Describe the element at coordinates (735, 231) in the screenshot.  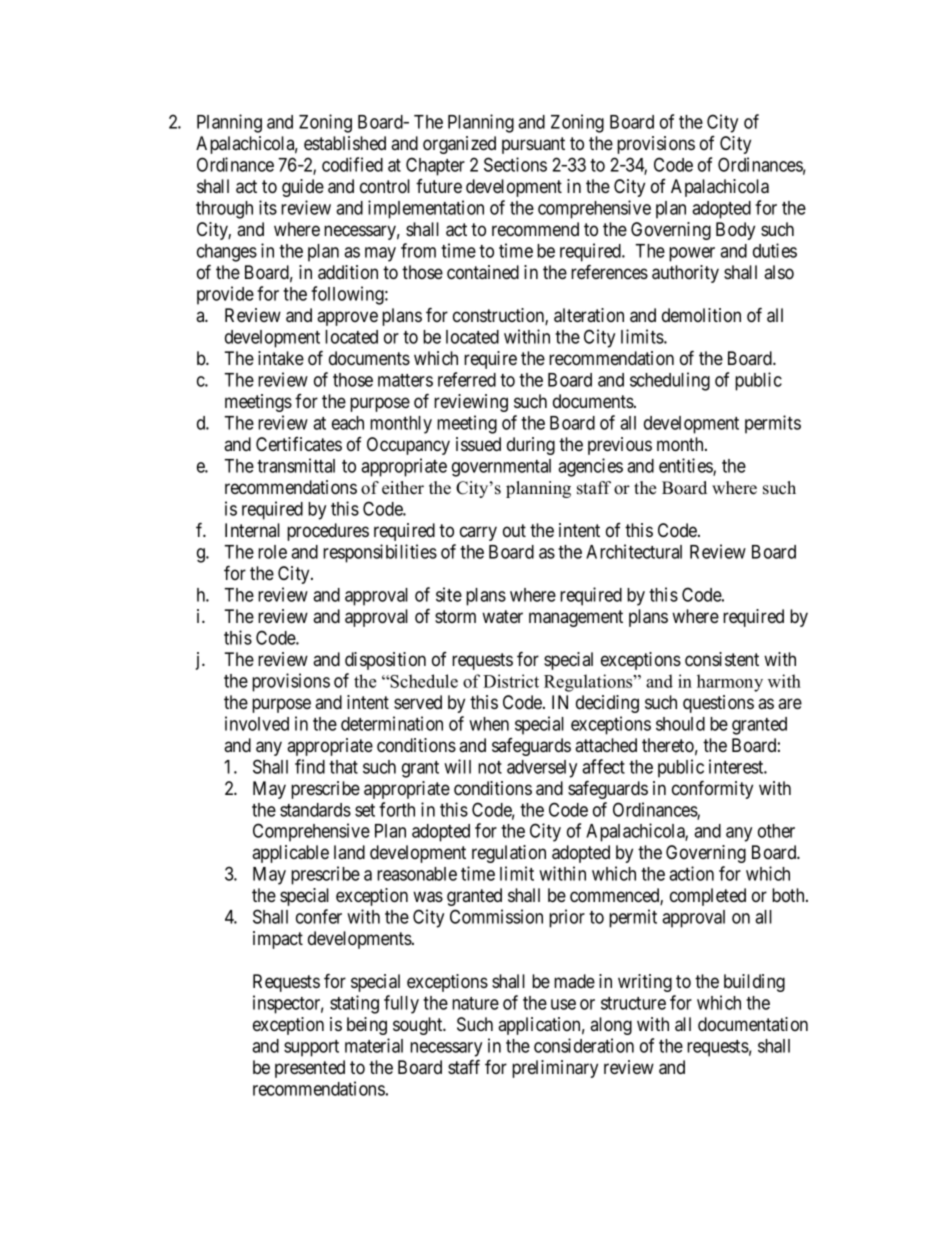
I see `Body` at that location.
